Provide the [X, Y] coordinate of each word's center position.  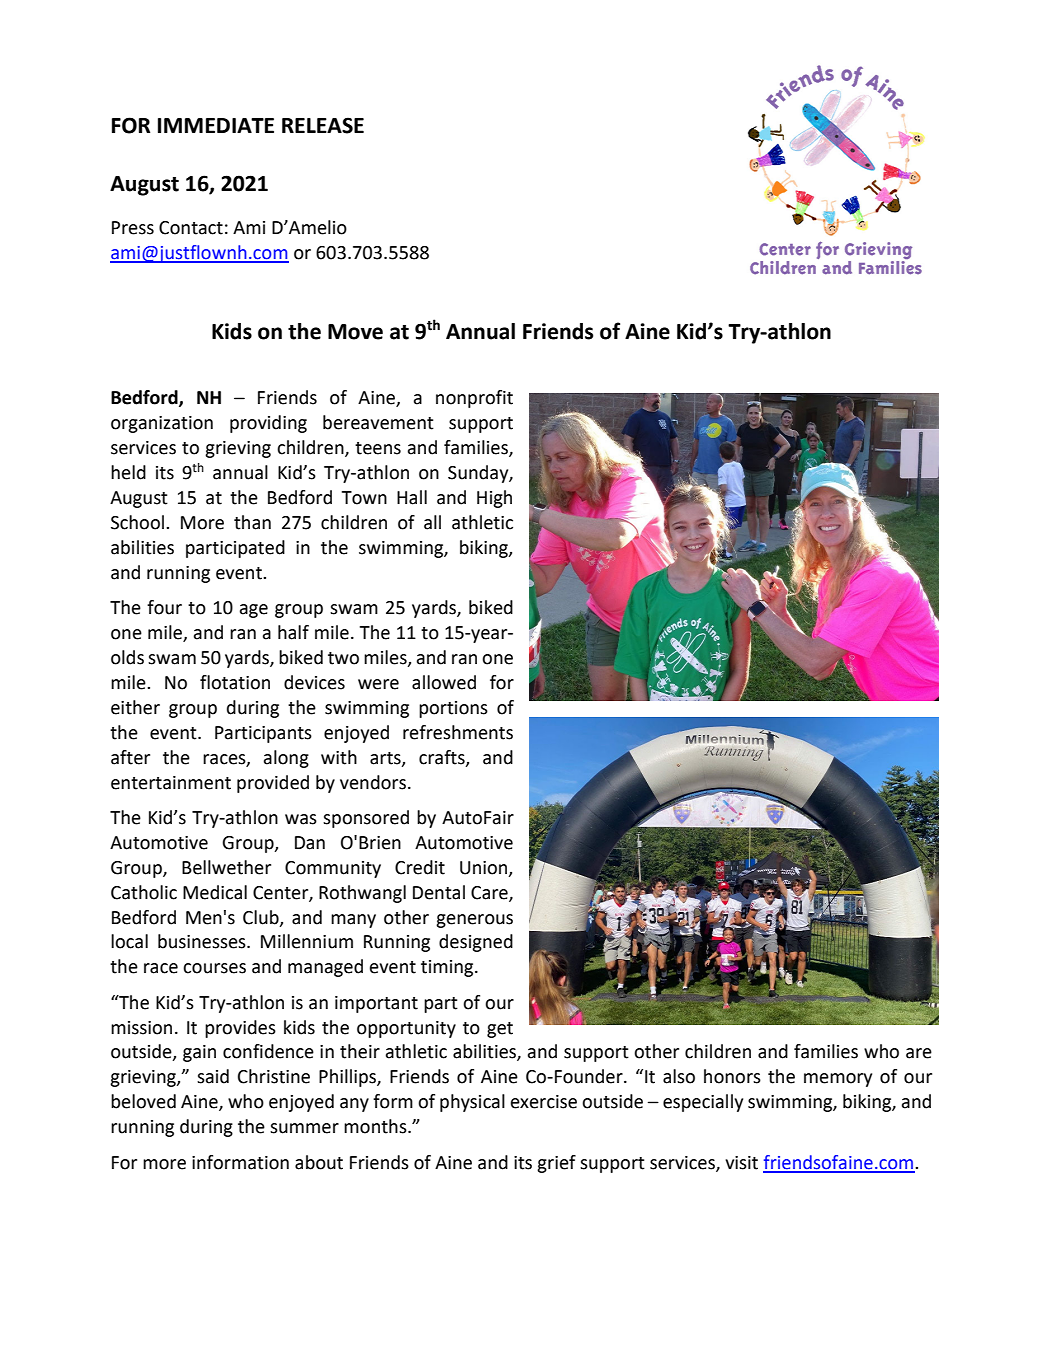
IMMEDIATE [216, 125]
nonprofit [474, 399]
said [213, 1076]
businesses [203, 941]
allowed [444, 682]
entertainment [171, 783]
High [494, 499]
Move [355, 332]
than [252, 522]
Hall [412, 497]
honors [732, 1076]
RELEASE [323, 125]
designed [476, 943]
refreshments [458, 732]
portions [453, 709]
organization [162, 424]
